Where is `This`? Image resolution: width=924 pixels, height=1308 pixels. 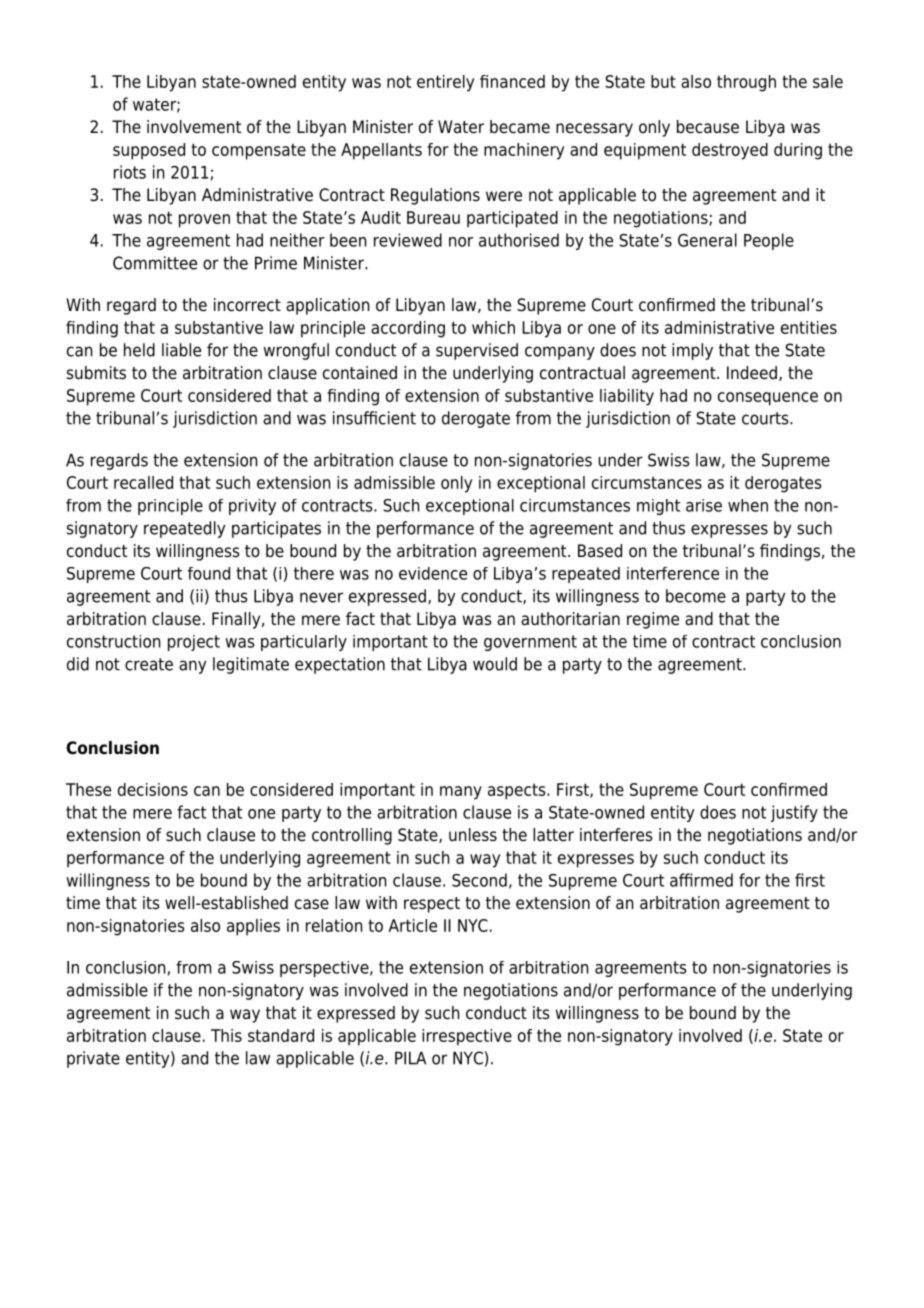 This is located at coordinates (226, 1035).
